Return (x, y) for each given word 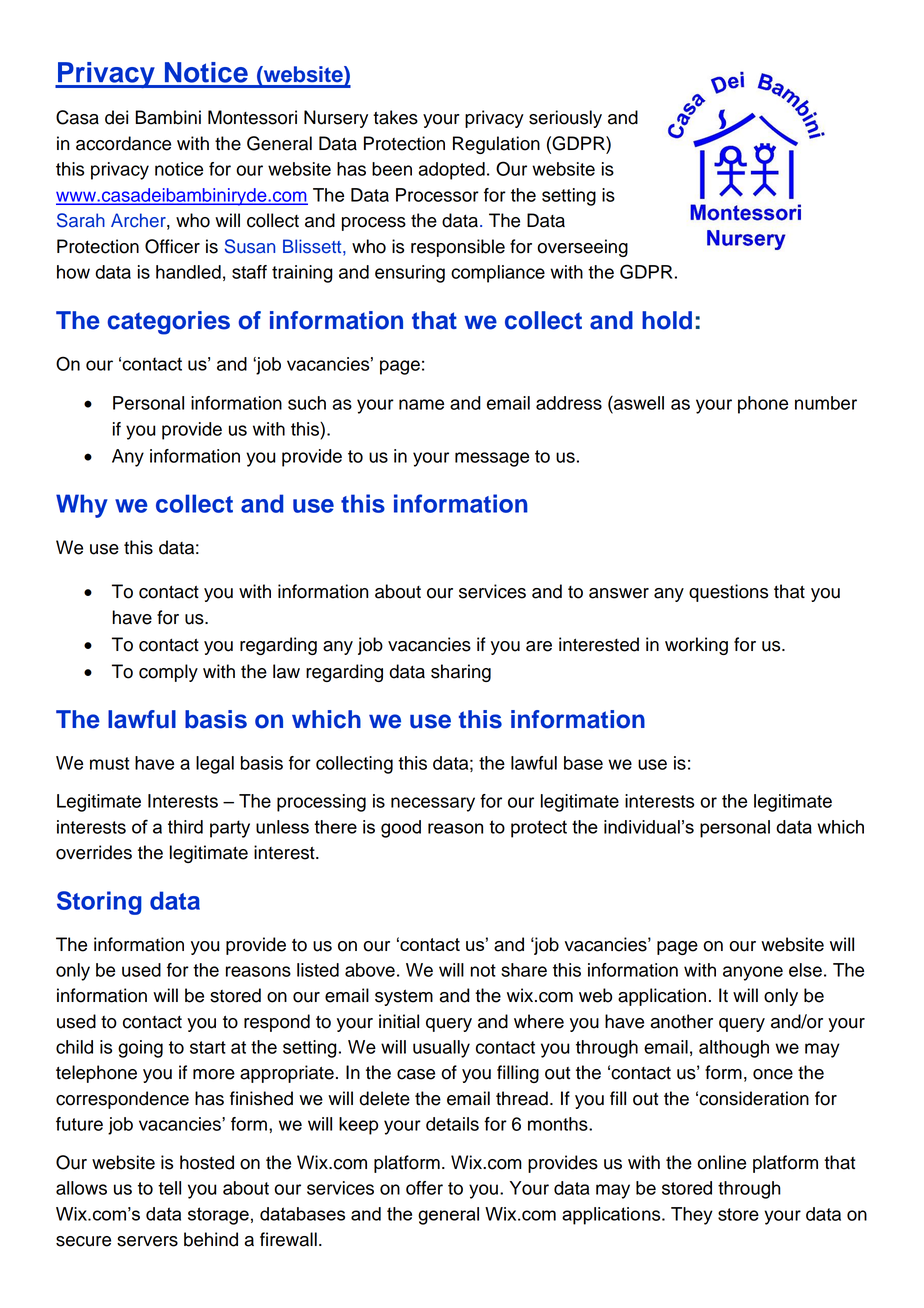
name (421, 404)
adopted (452, 171)
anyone (753, 973)
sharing (461, 673)
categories (168, 323)
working (696, 646)
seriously (565, 119)
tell (169, 1188)
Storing (99, 903)
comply (168, 673)
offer (424, 1188)
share (524, 970)
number (826, 403)
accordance (123, 143)
